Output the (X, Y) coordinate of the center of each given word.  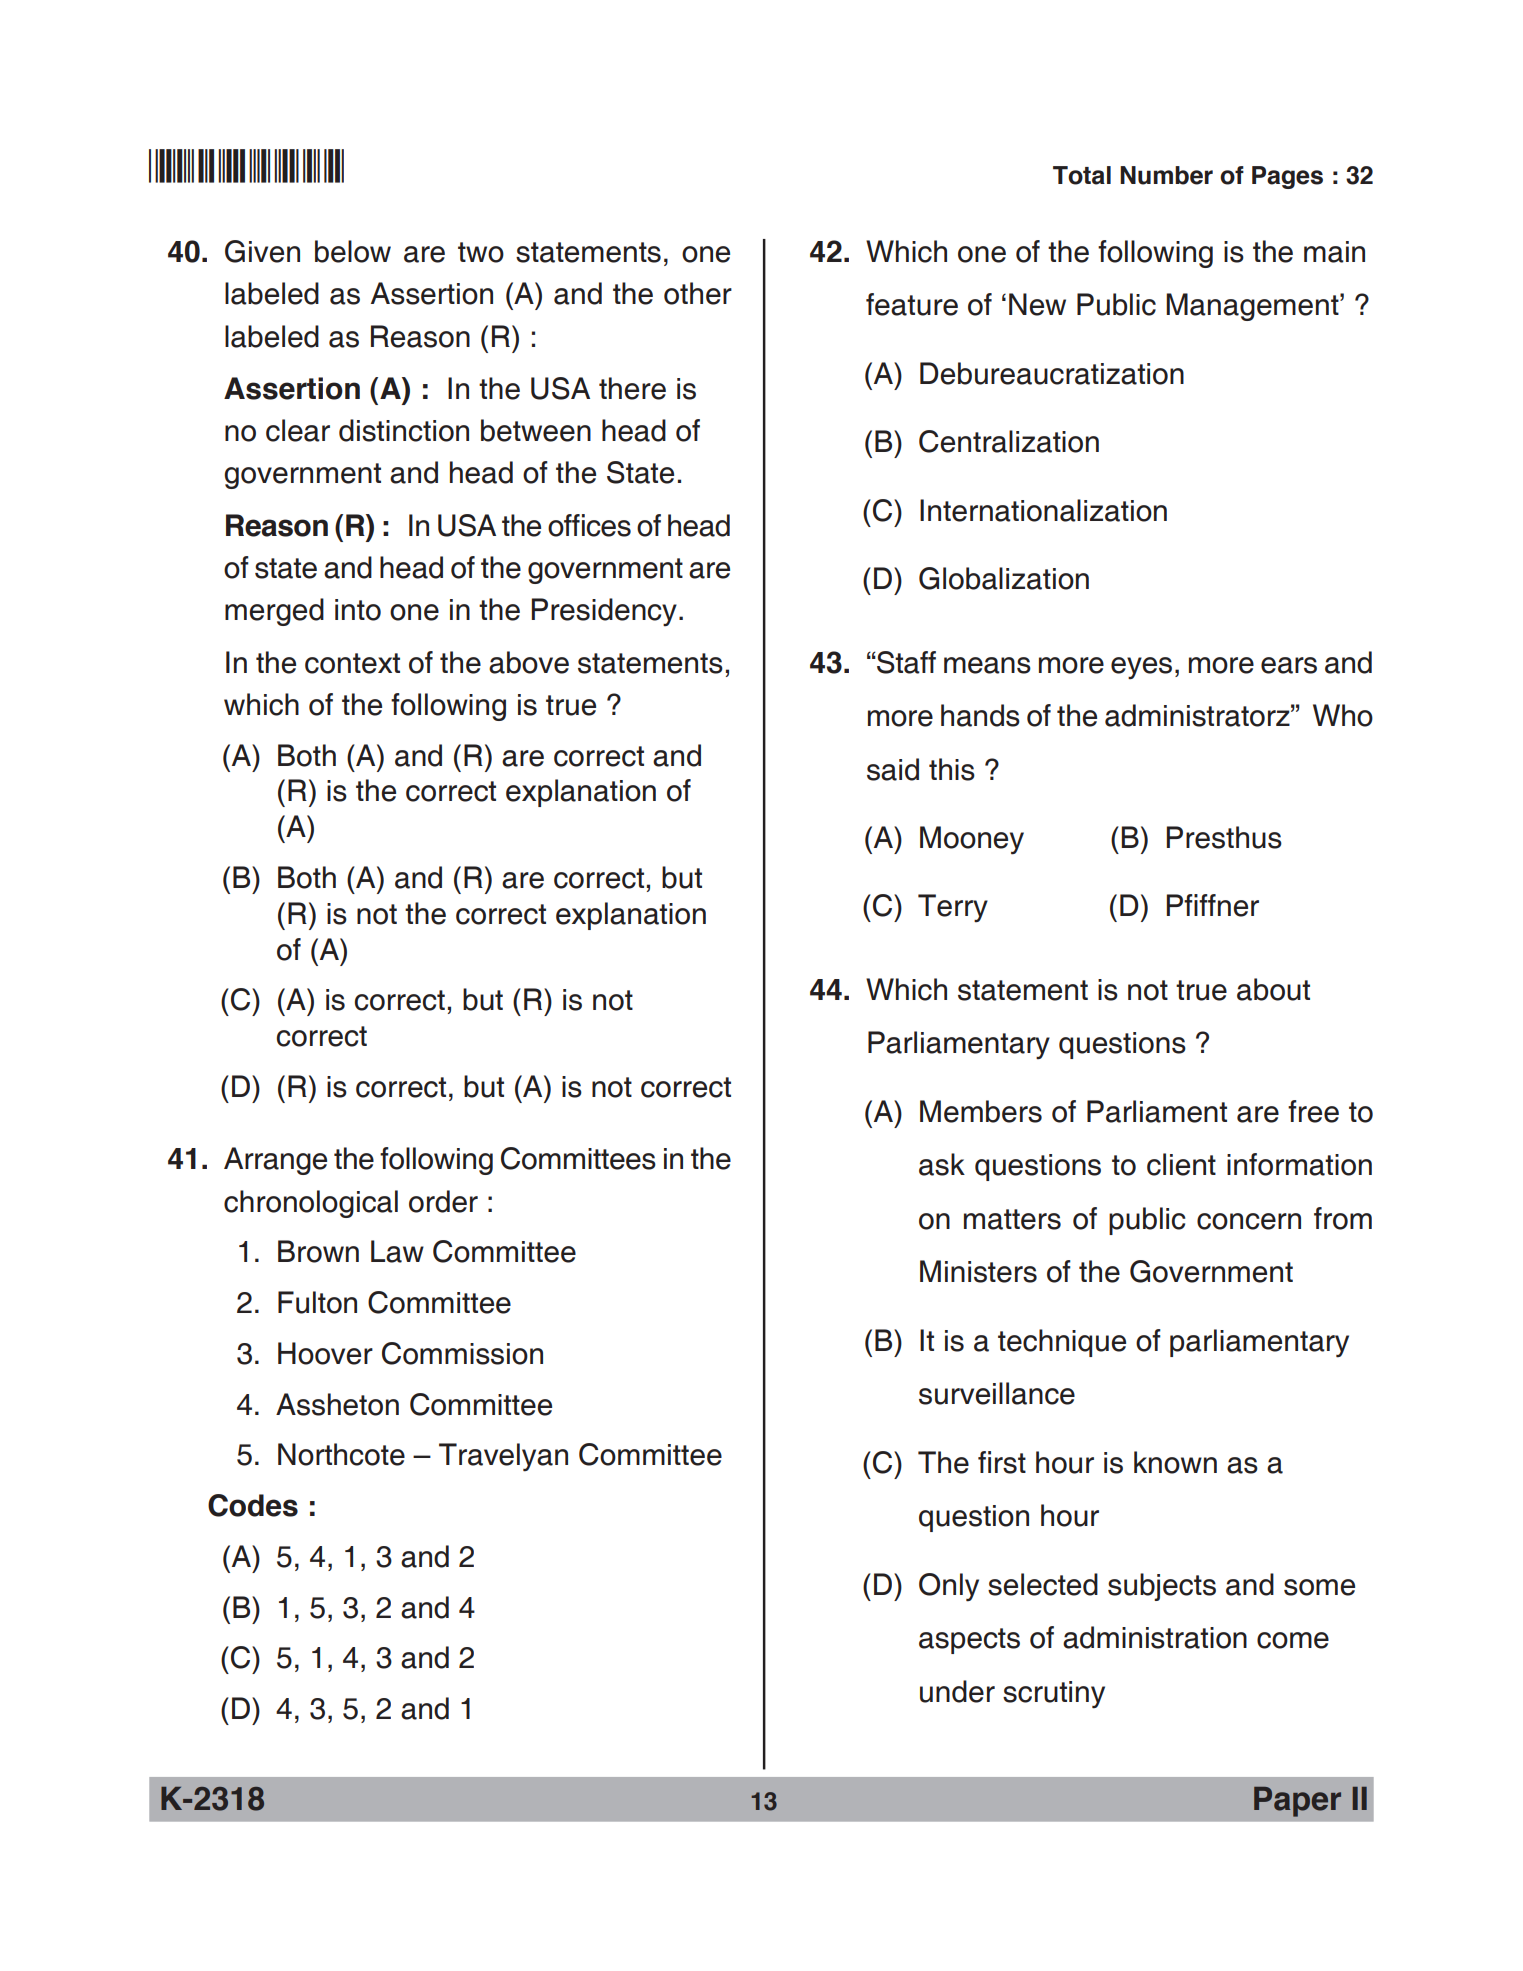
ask (942, 1164)
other (698, 293)
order (443, 1201)
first (1002, 1462)
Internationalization (1043, 510)
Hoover (325, 1353)
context (352, 663)
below (353, 251)
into (358, 610)
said (893, 769)
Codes (253, 1505)
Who (1343, 715)
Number (1166, 175)
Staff (905, 662)
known (1175, 1462)
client (1181, 1164)
